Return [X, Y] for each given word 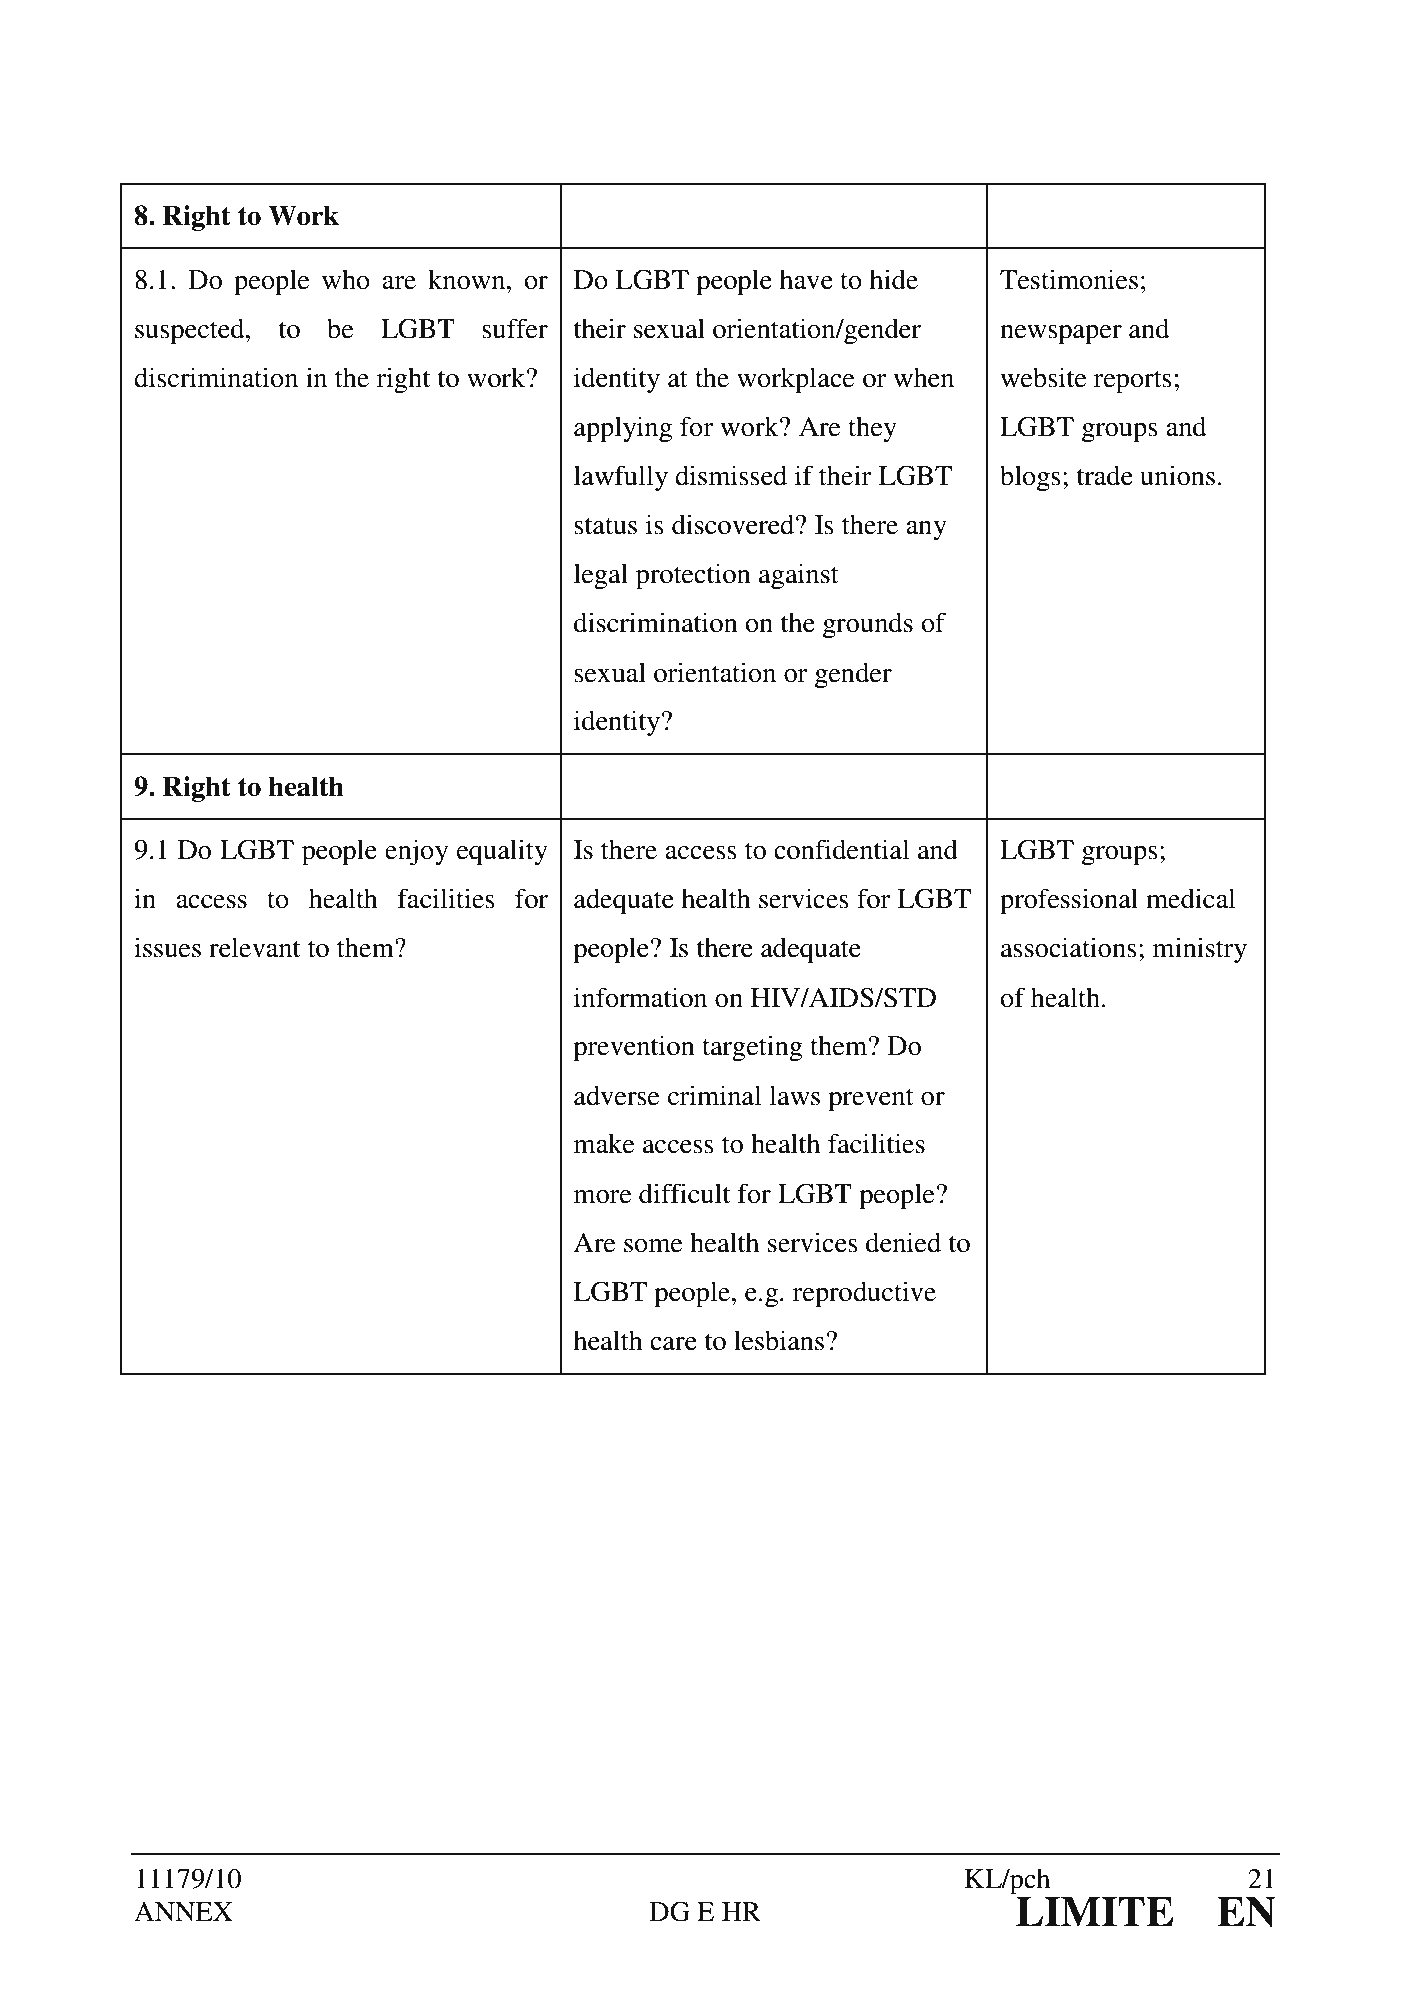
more [603, 1197]
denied [903, 1242]
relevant [254, 947]
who [346, 280]
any [926, 530]
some [653, 1246]
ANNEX [183, 1911]
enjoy [416, 852]
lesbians [779, 1340]
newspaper [1061, 335]
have [806, 279]
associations [1069, 947]
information [640, 997]
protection [693, 576]
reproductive [864, 1294]
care [673, 1344]
